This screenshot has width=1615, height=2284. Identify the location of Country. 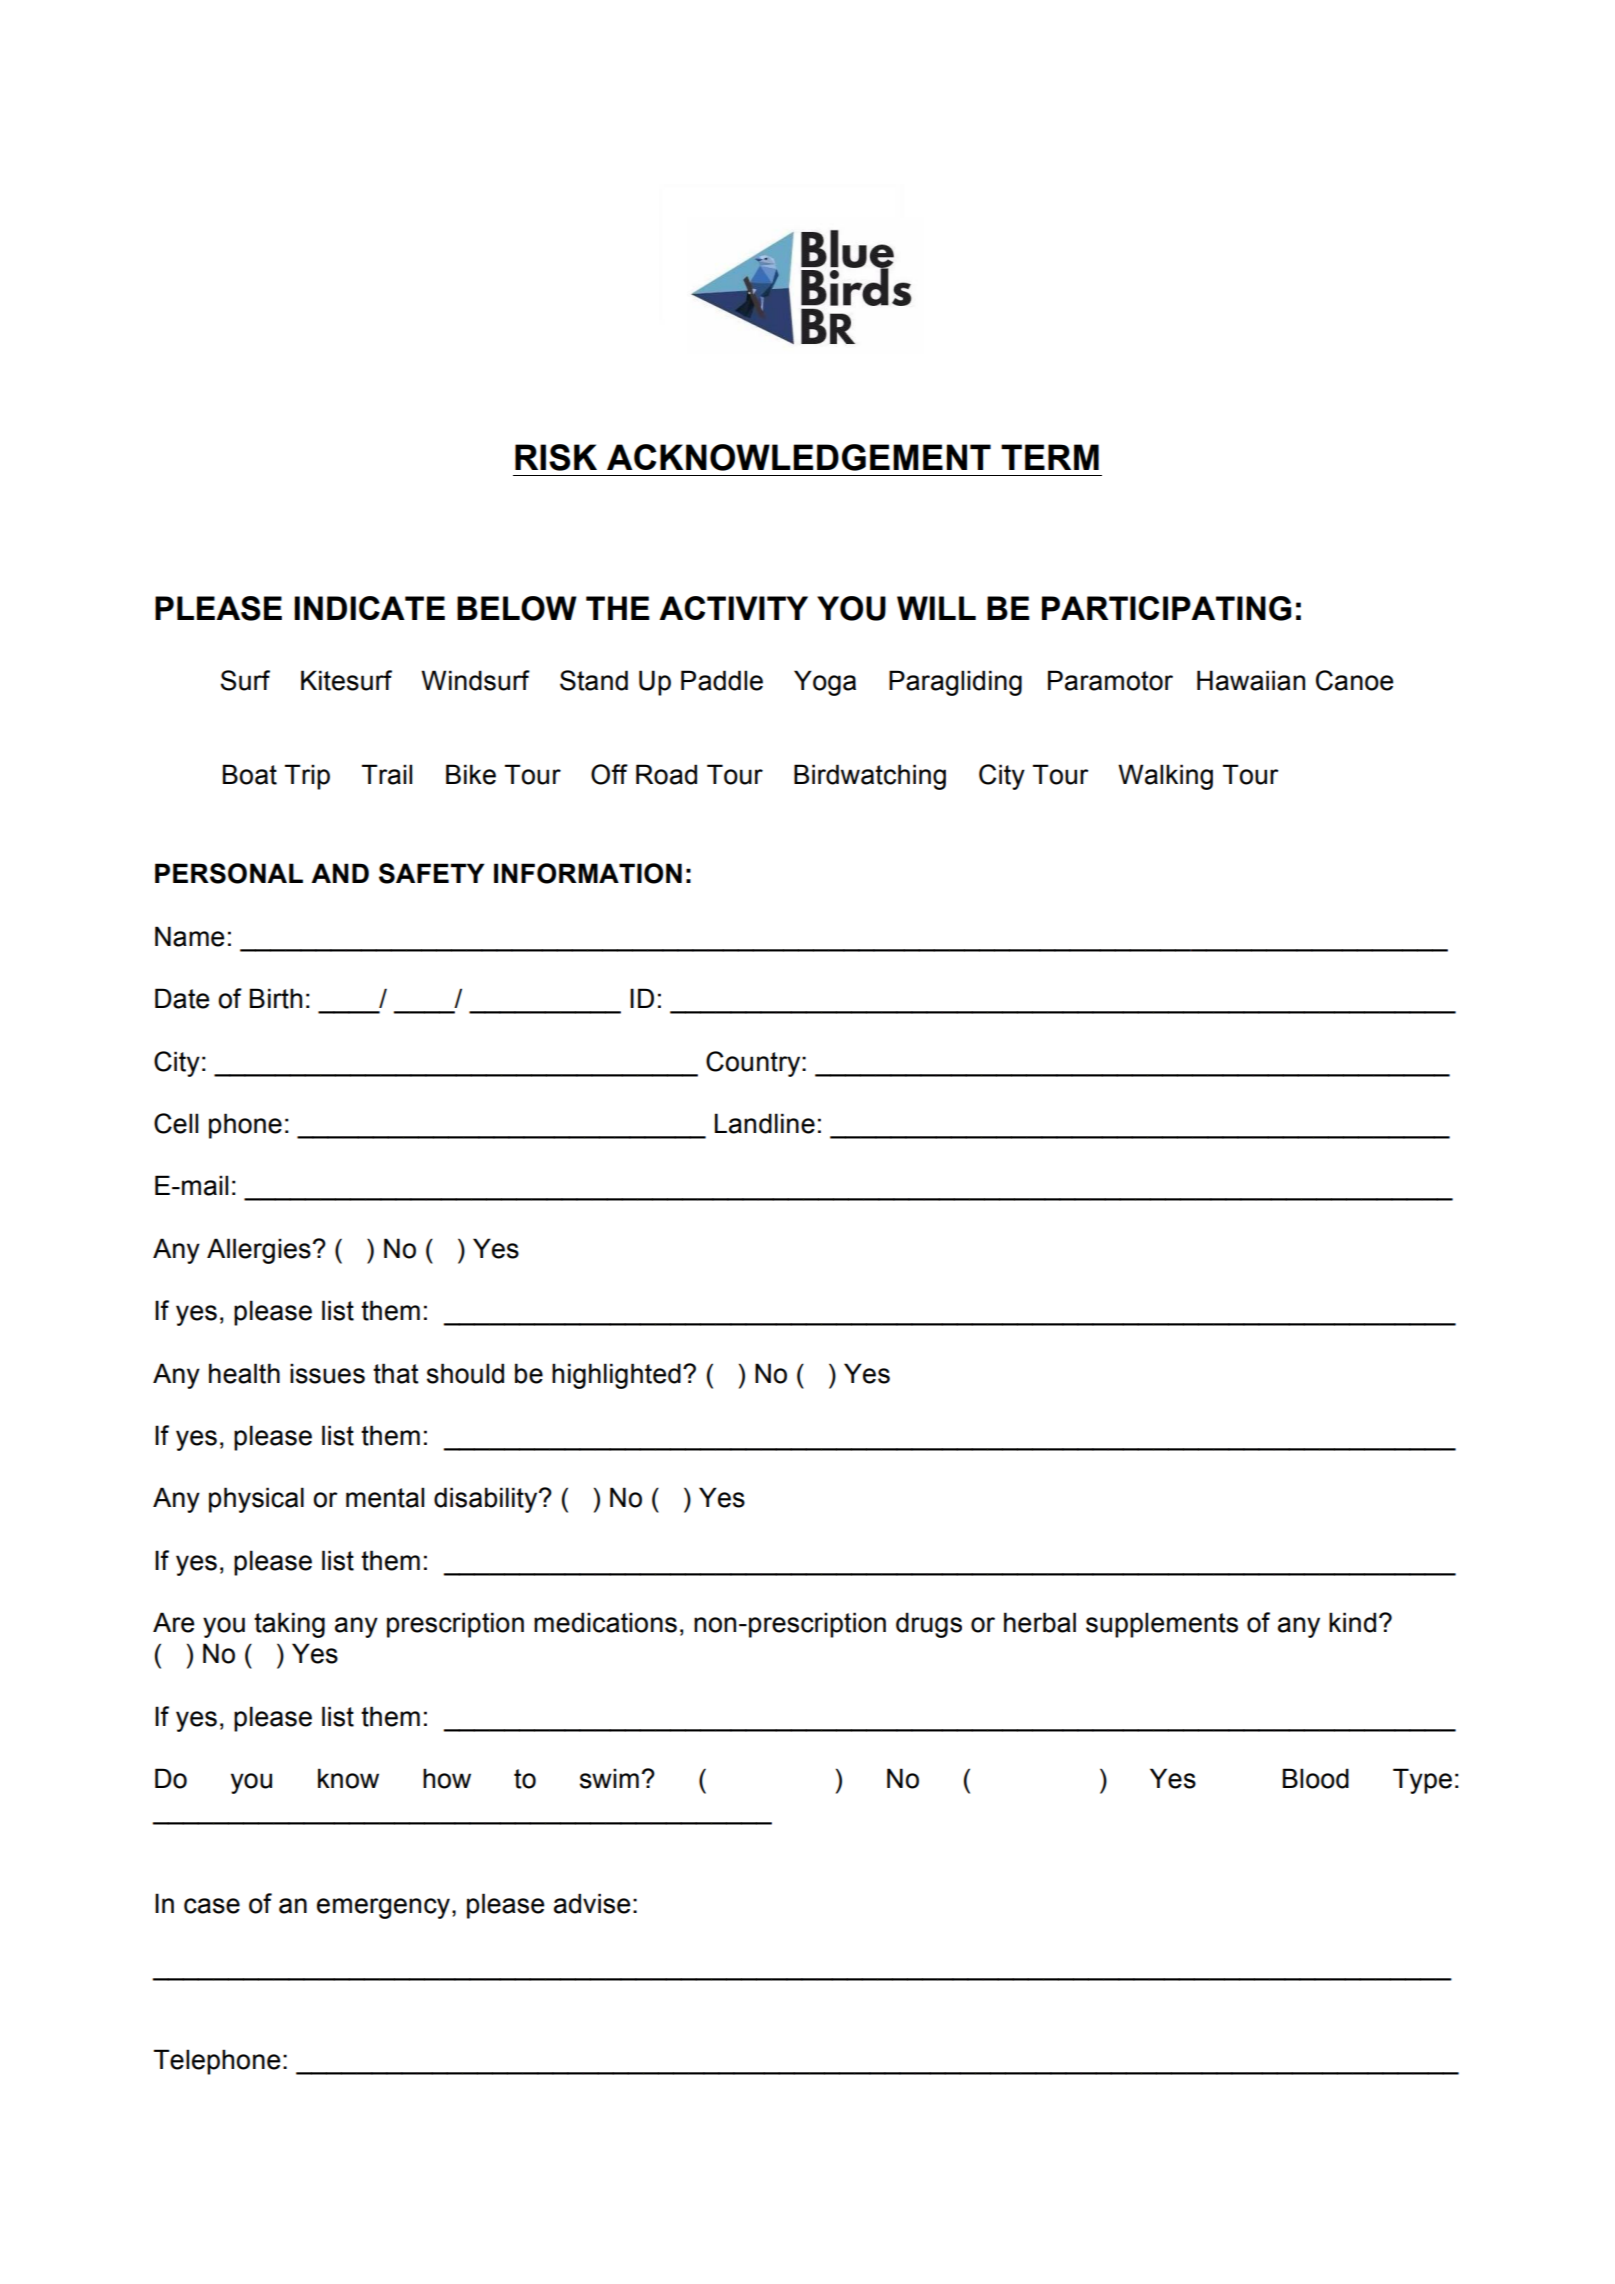
(754, 1064).
